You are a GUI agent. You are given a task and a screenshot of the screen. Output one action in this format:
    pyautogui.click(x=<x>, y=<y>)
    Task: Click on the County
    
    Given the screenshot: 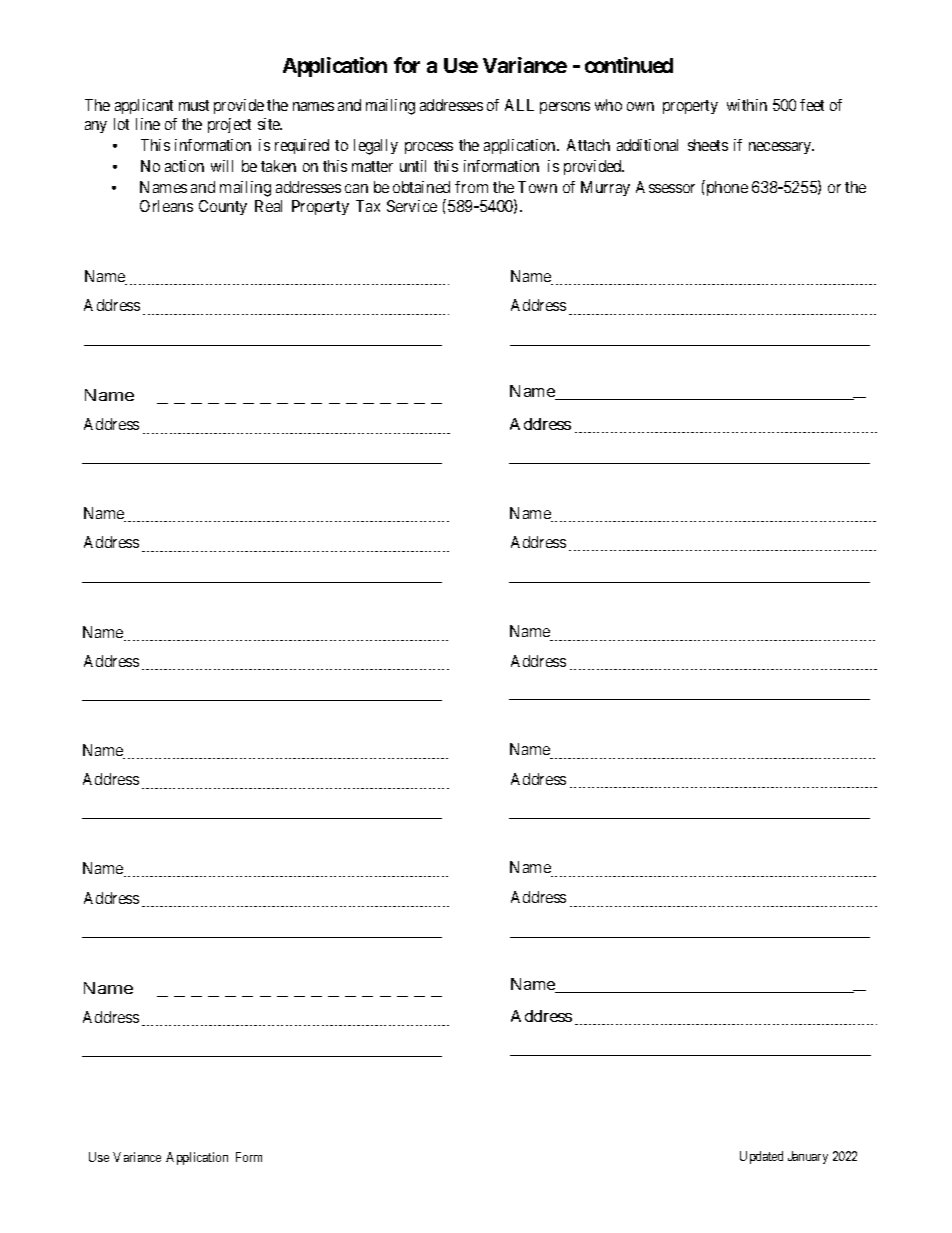 What is the action you would take?
    pyautogui.click(x=223, y=207)
